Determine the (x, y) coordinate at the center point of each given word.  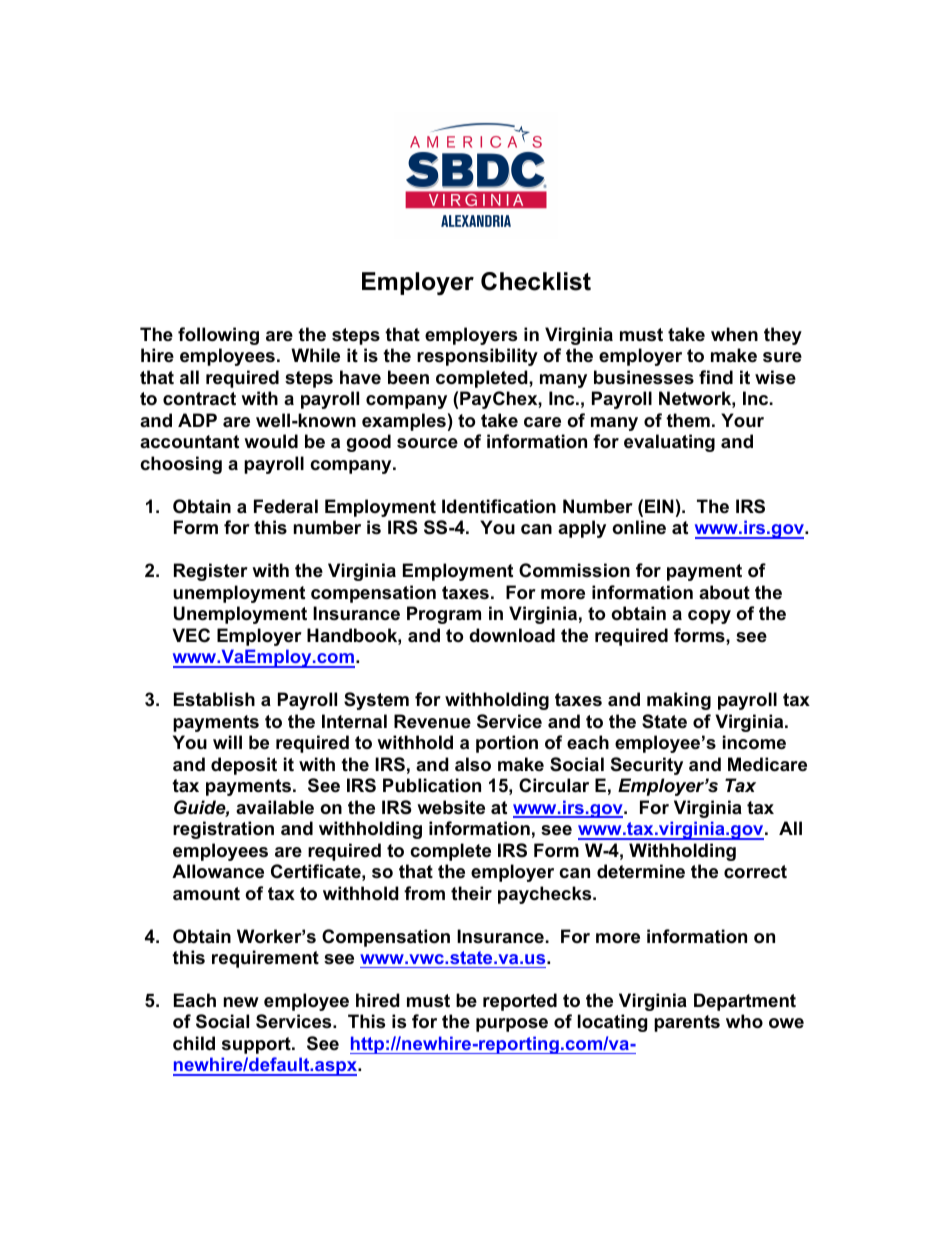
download (512, 635)
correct (755, 872)
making (679, 701)
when (734, 334)
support (257, 1045)
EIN (659, 506)
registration (223, 830)
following (218, 336)
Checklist (536, 281)
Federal (286, 506)
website (451, 807)
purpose (512, 1025)
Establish (214, 699)
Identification (499, 506)
